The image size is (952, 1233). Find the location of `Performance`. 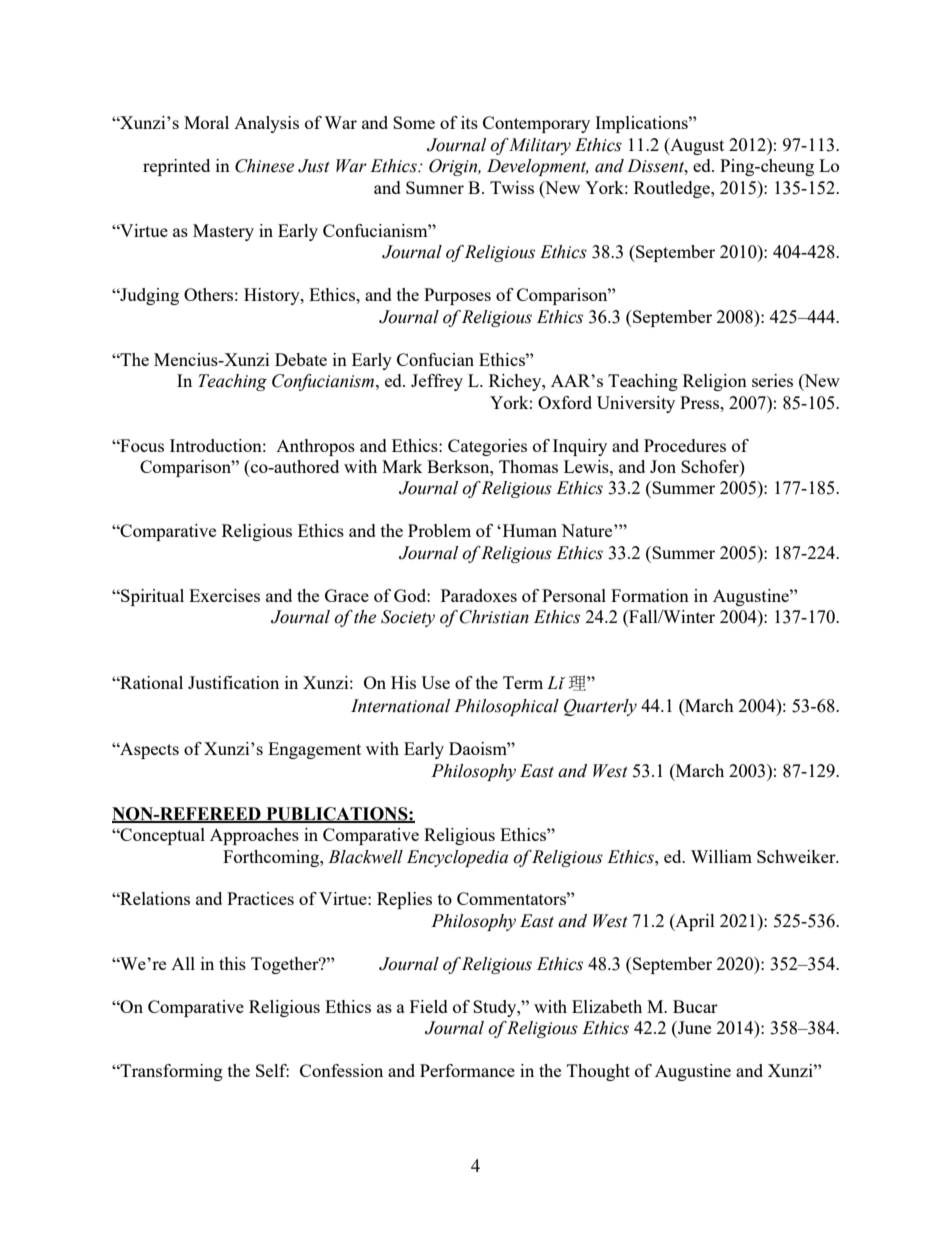

Performance is located at coordinates (467, 1070).
